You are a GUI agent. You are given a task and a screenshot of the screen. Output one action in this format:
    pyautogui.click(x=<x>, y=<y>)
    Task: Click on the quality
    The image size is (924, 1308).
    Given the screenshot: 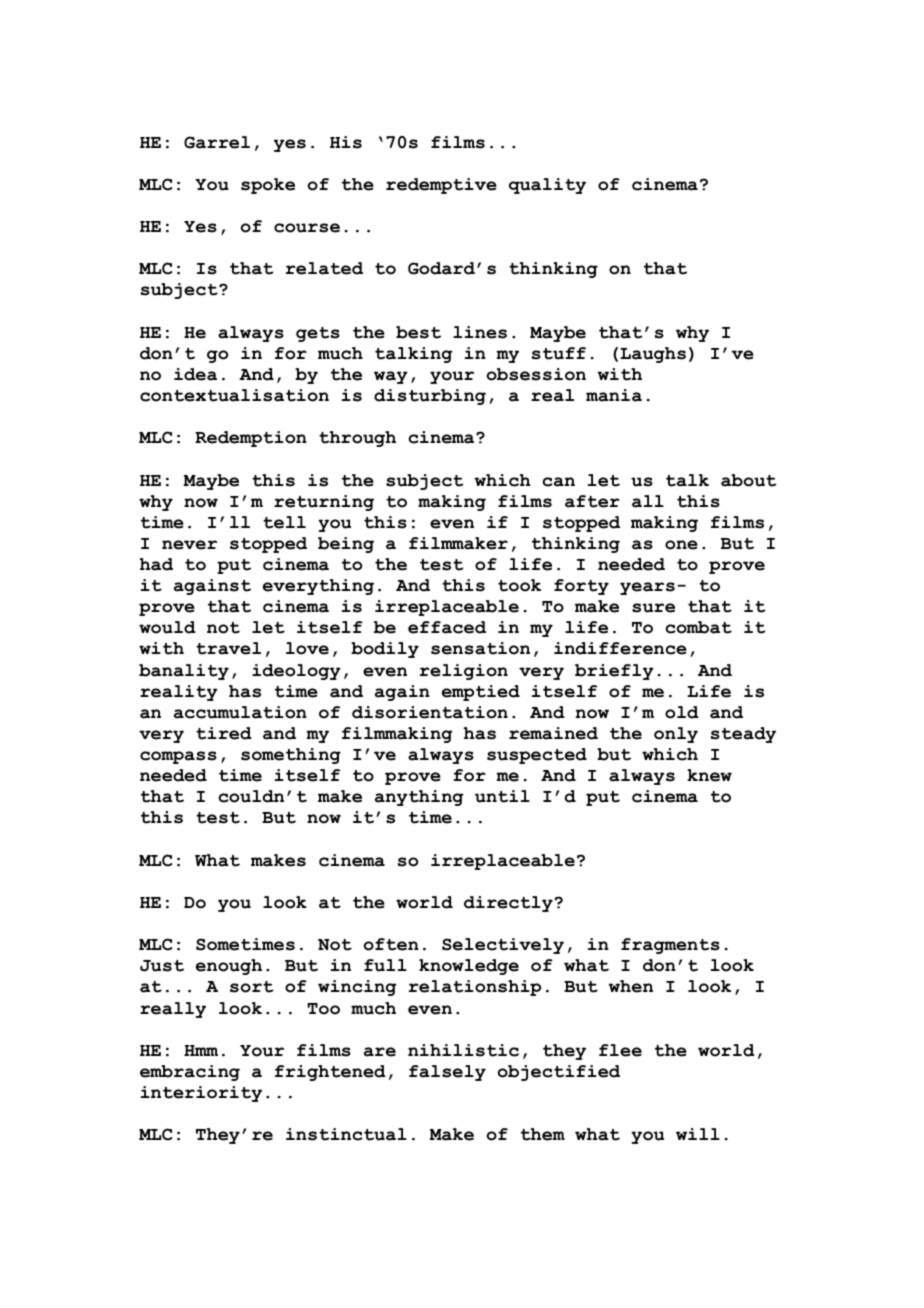 What is the action you would take?
    pyautogui.click(x=547, y=186)
